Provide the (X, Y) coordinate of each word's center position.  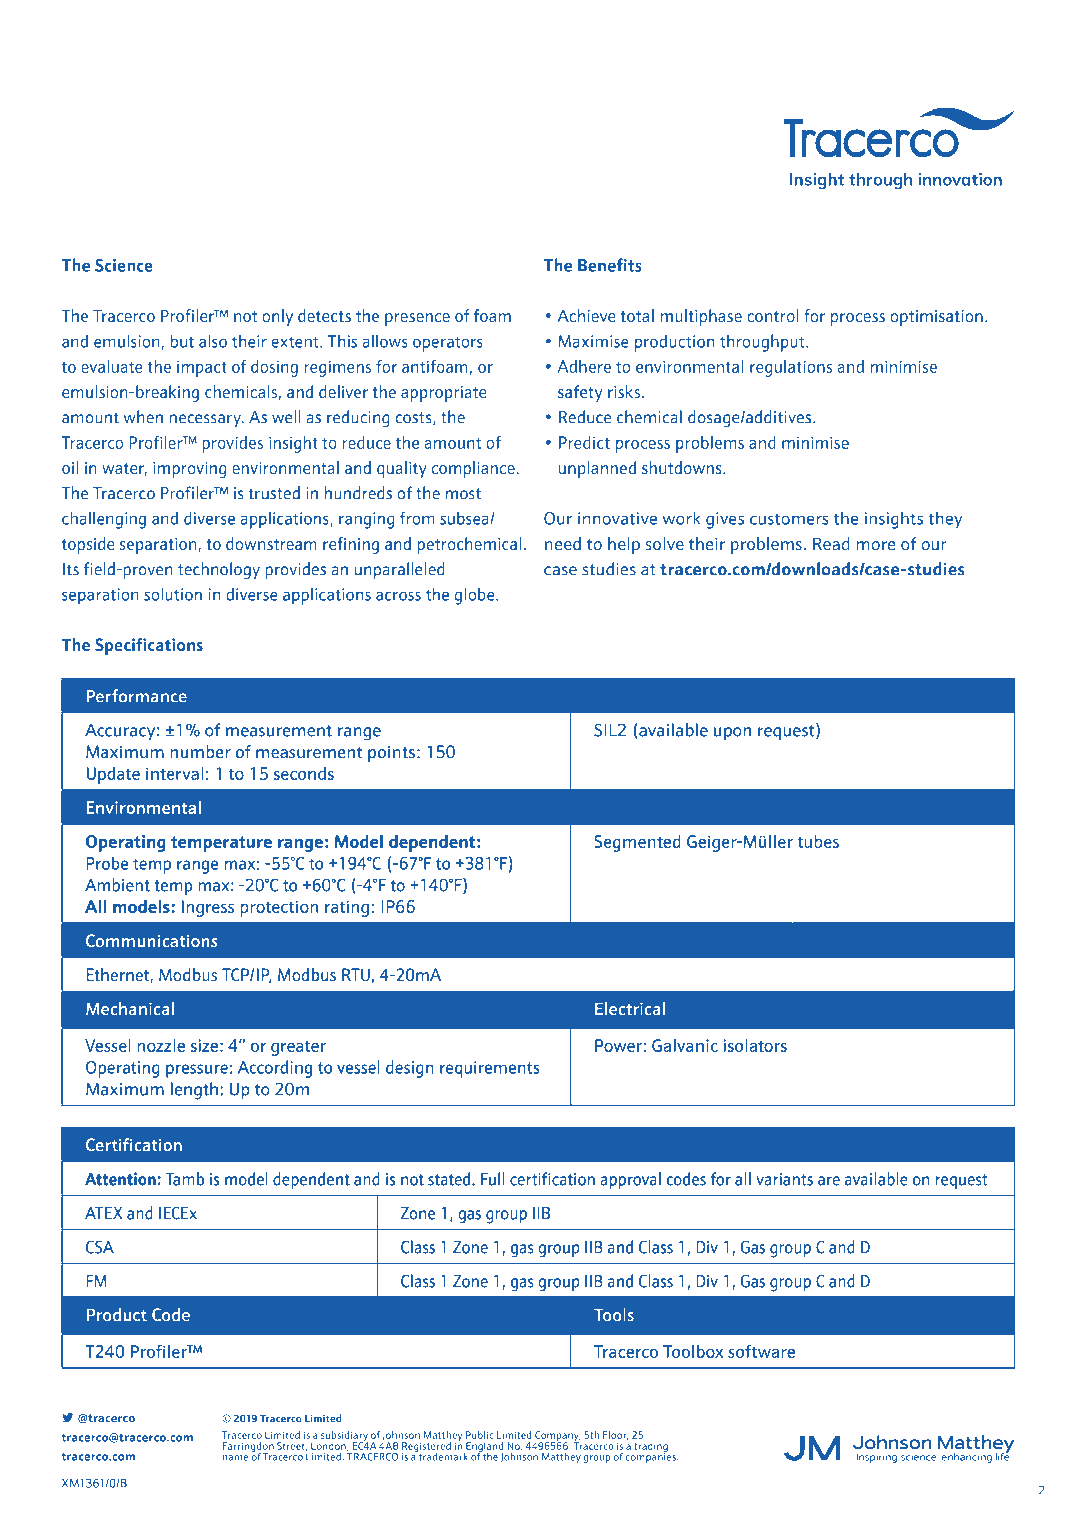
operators (448, 344)
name (235, 1458)
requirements (490, 1069)
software (761, 1351)
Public (480, 1435)
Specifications (149, 646)
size (204, 1045)
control (773, 315)
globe (476, 596)
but (182, 341)
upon (732, 734)
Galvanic (685, 1045)
